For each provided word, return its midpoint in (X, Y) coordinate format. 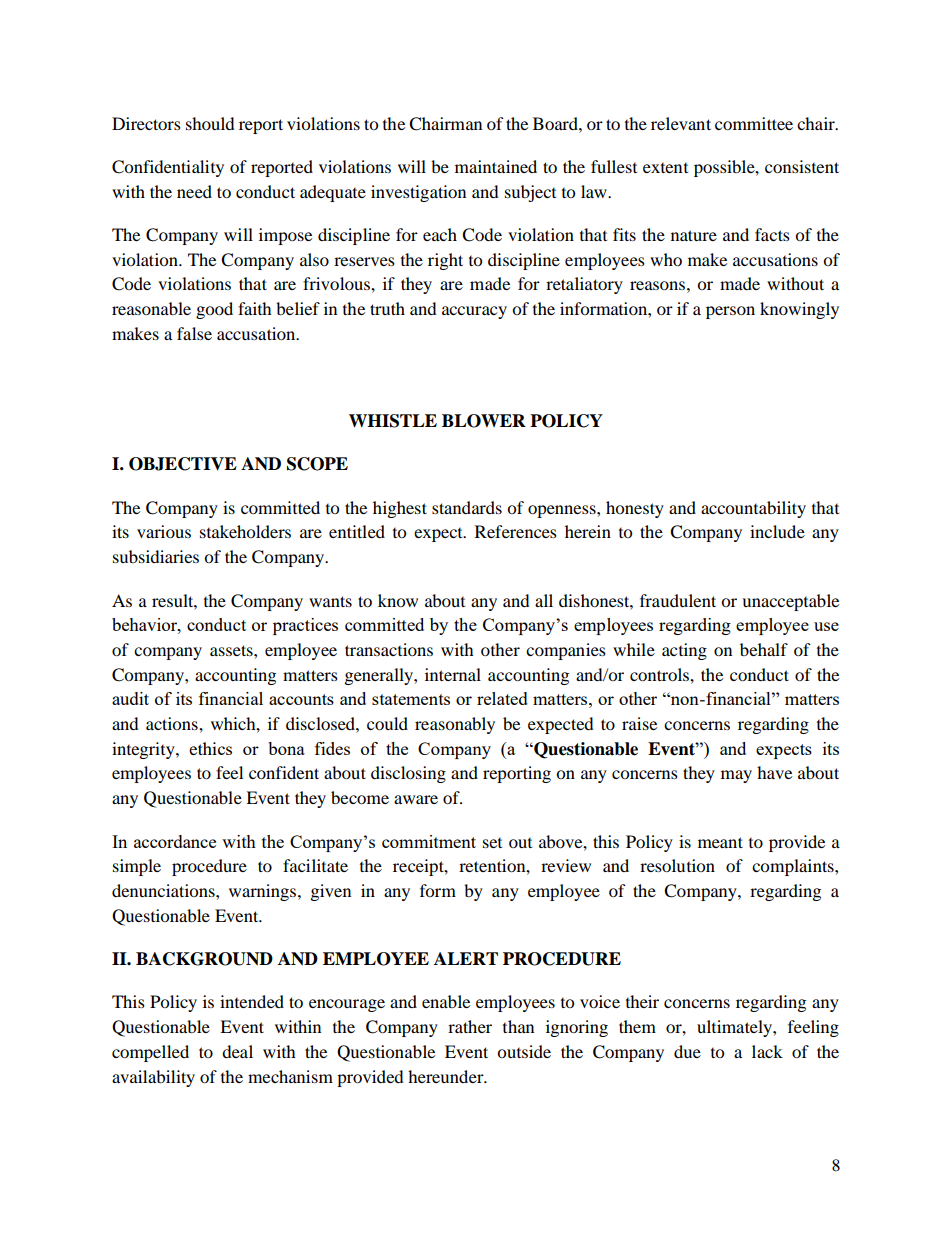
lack (767, 1051)
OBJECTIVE (183, 464)
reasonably (455, 725)
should (210, 123)
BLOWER (484, 421)
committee (754, 123)
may (736, 776)
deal (237, 1051)
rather (470, 1026)
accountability (753, 509)
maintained (496, 166)
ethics (210, 748)
